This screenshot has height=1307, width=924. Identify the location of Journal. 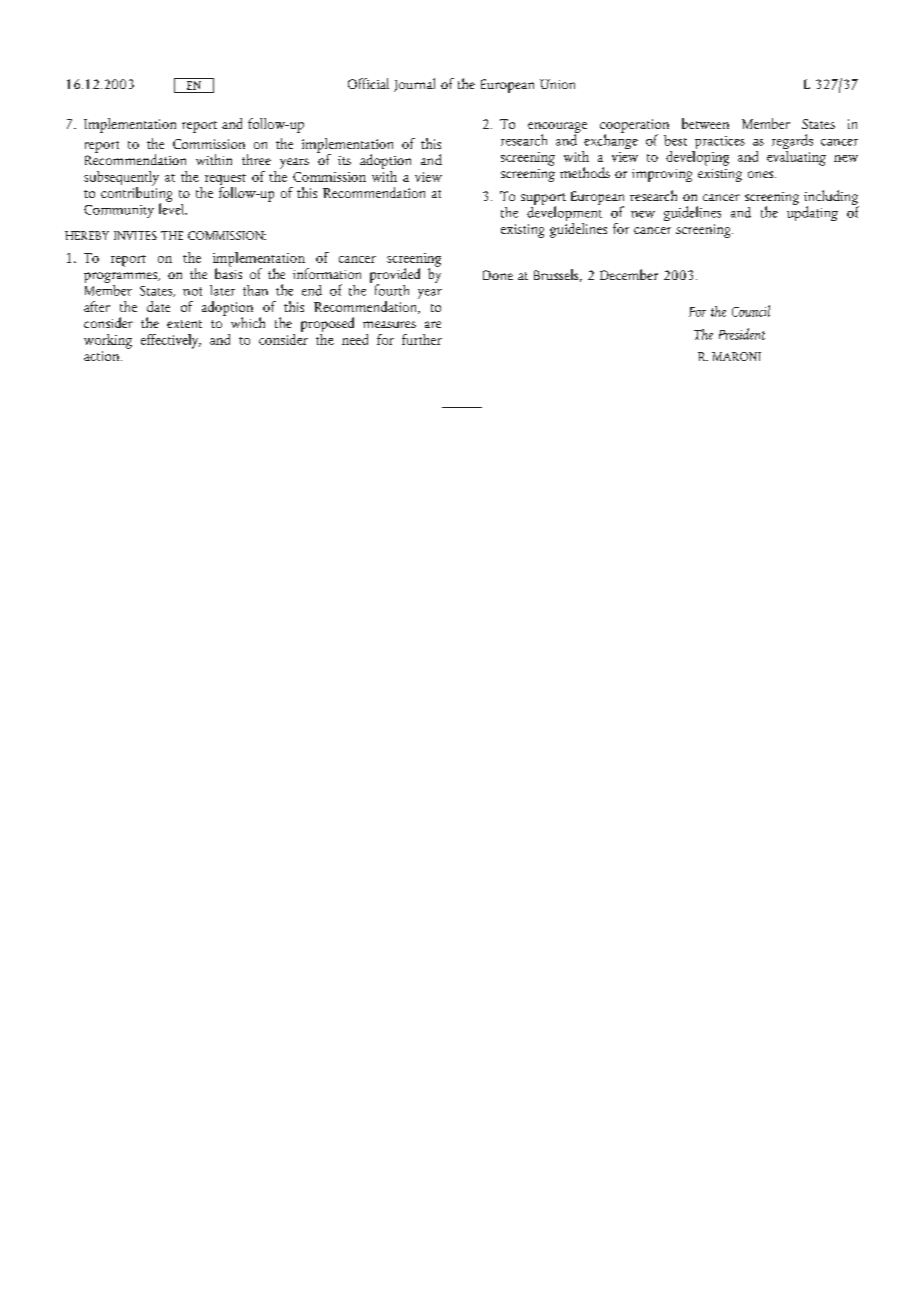
(414, 85).
